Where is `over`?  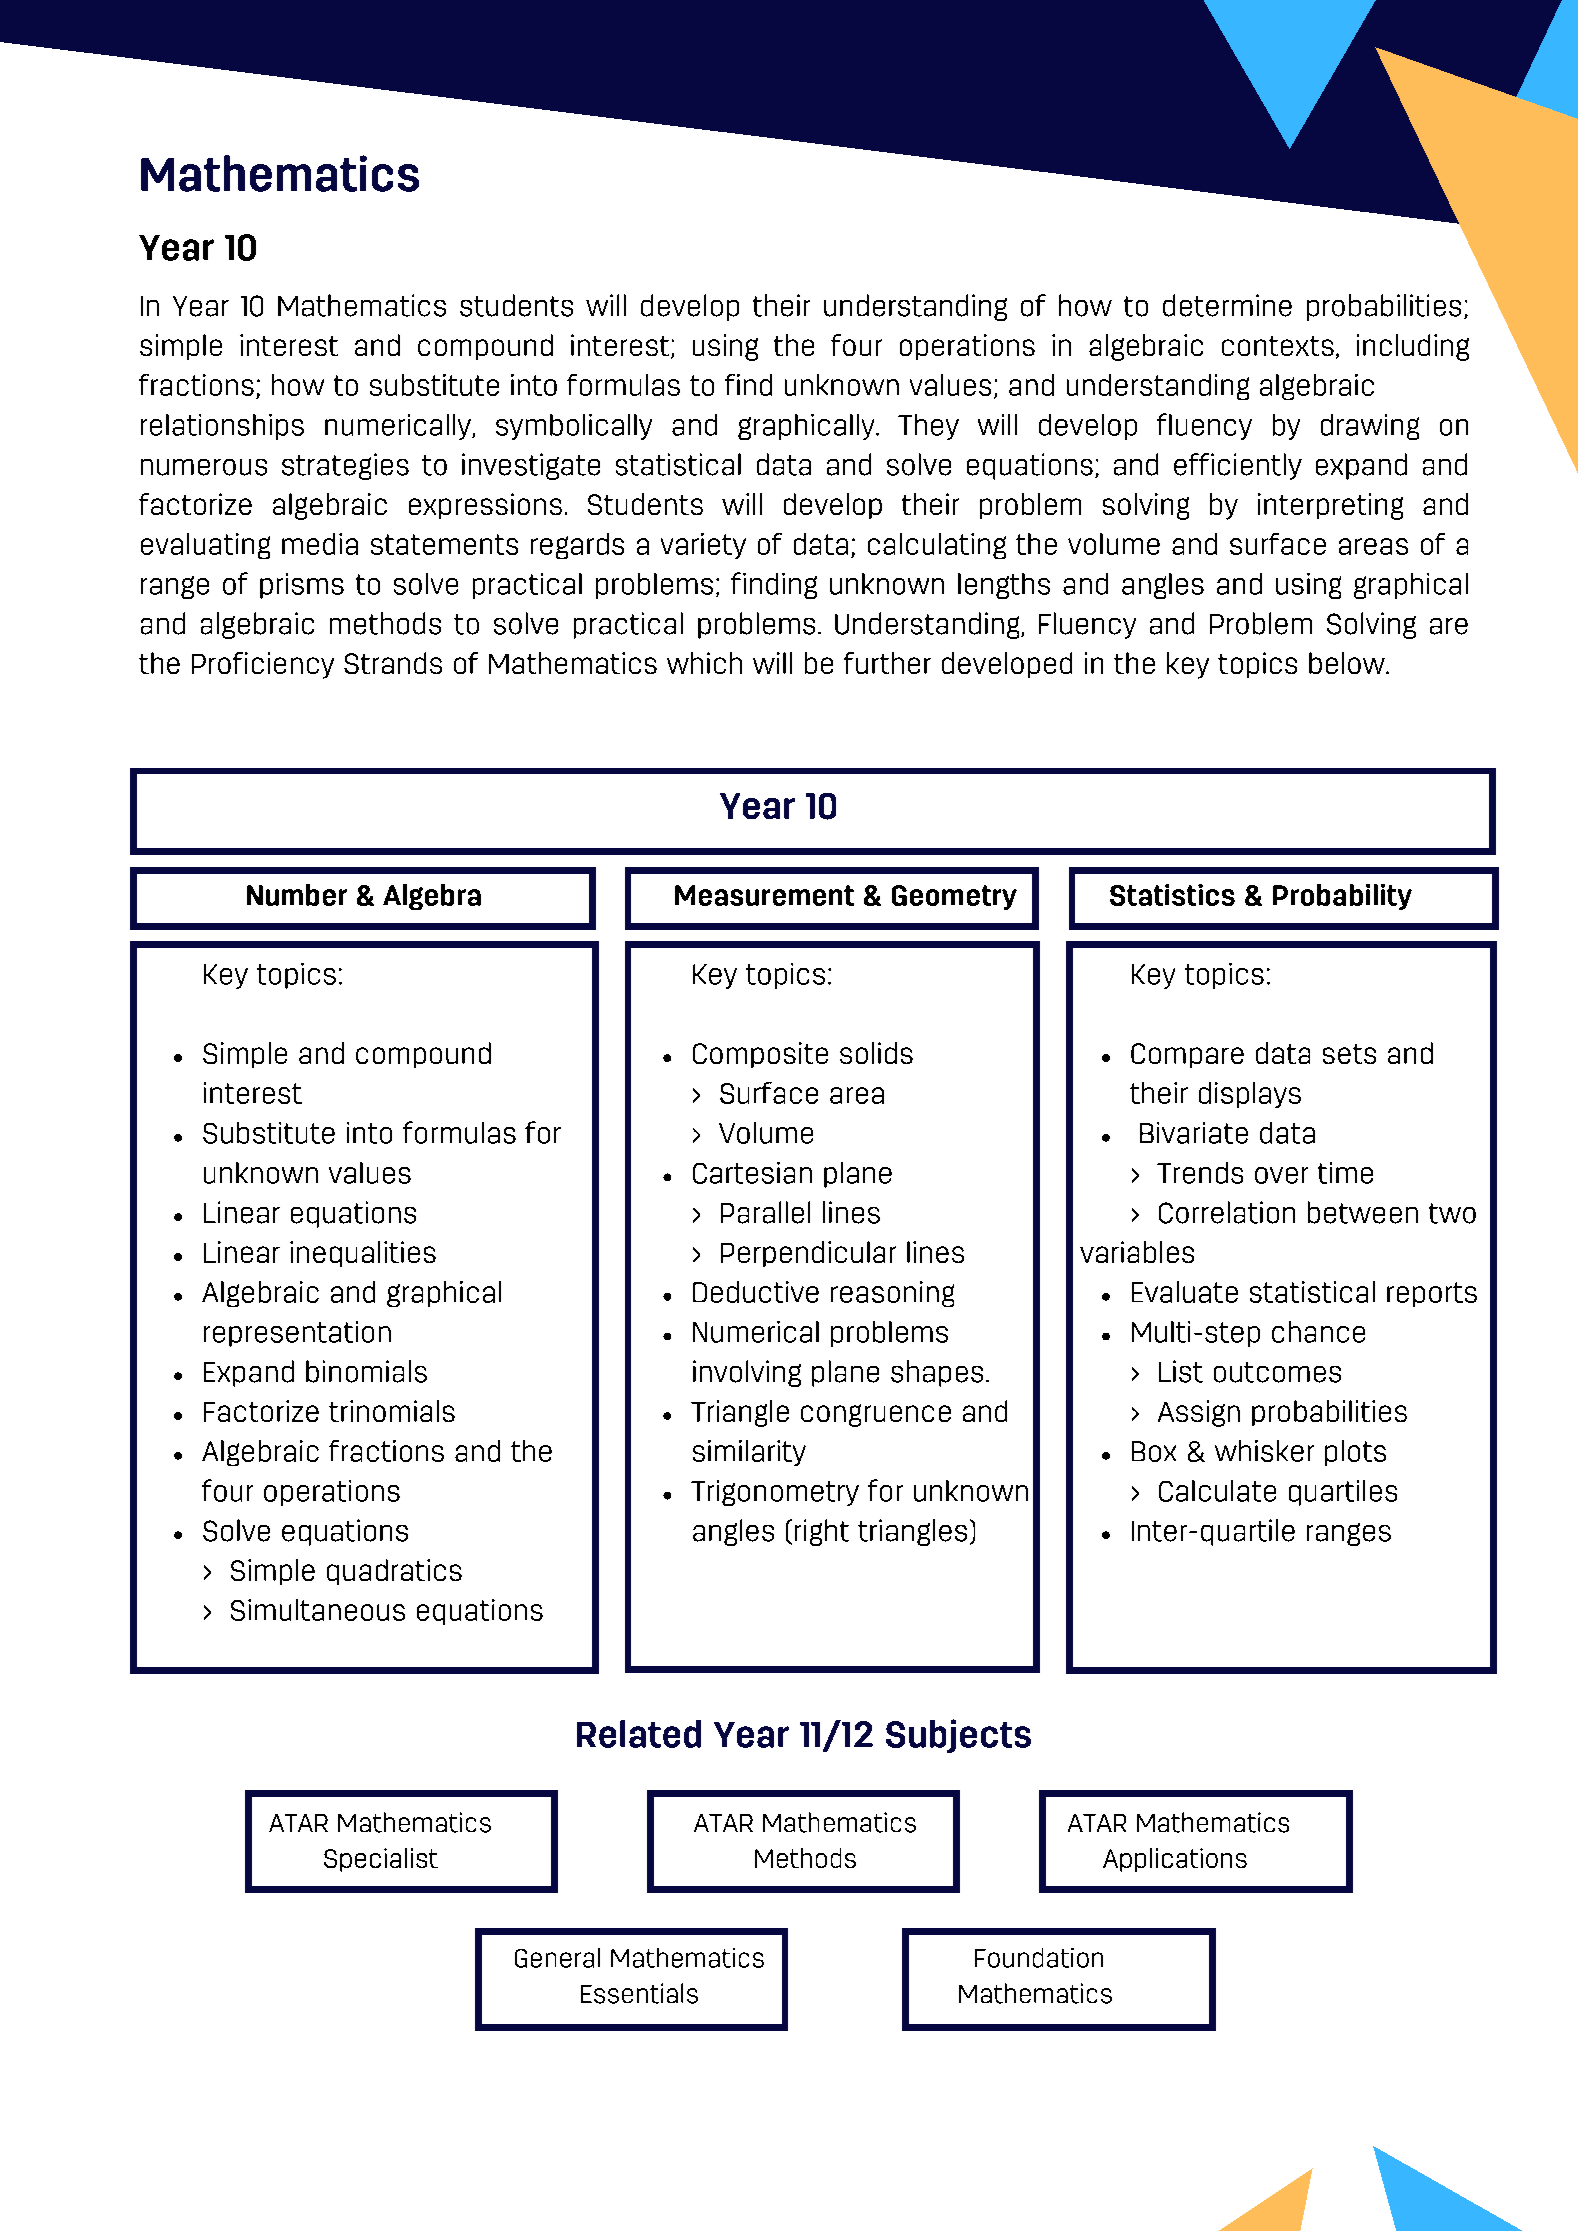 over is located at coordinates (1281, 1175).
